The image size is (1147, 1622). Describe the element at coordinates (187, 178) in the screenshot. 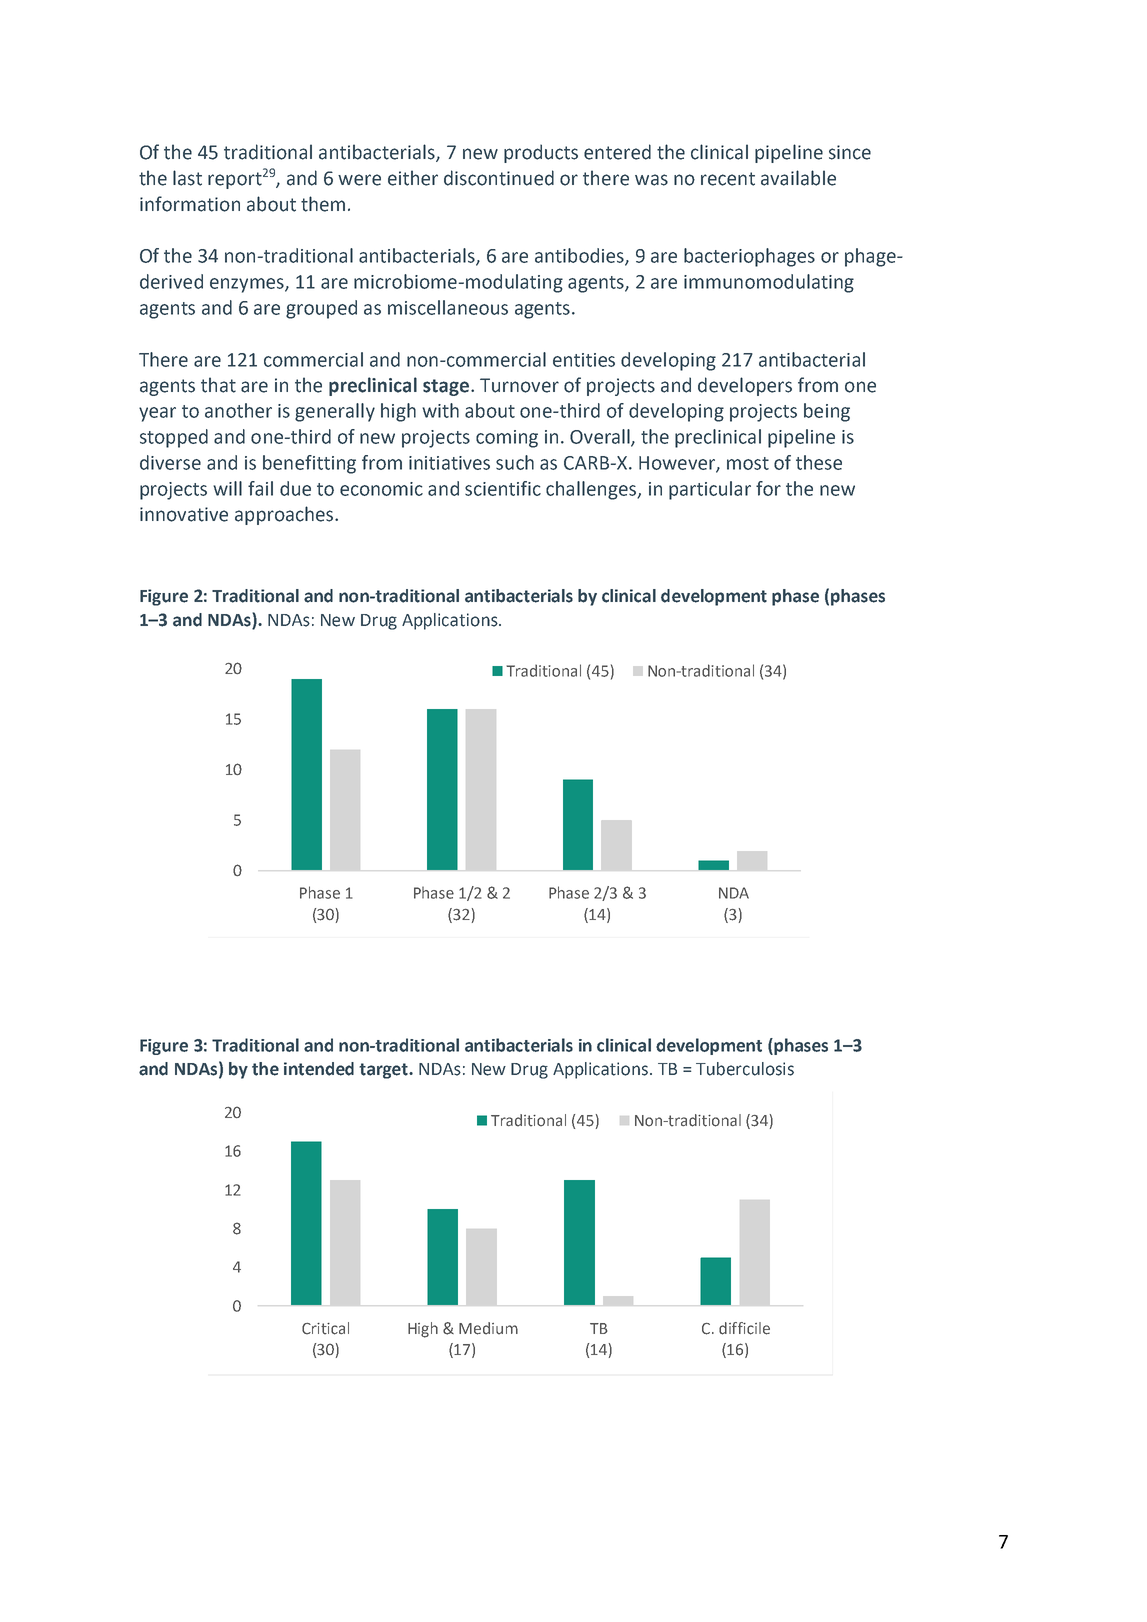

I see `last` at that location.
